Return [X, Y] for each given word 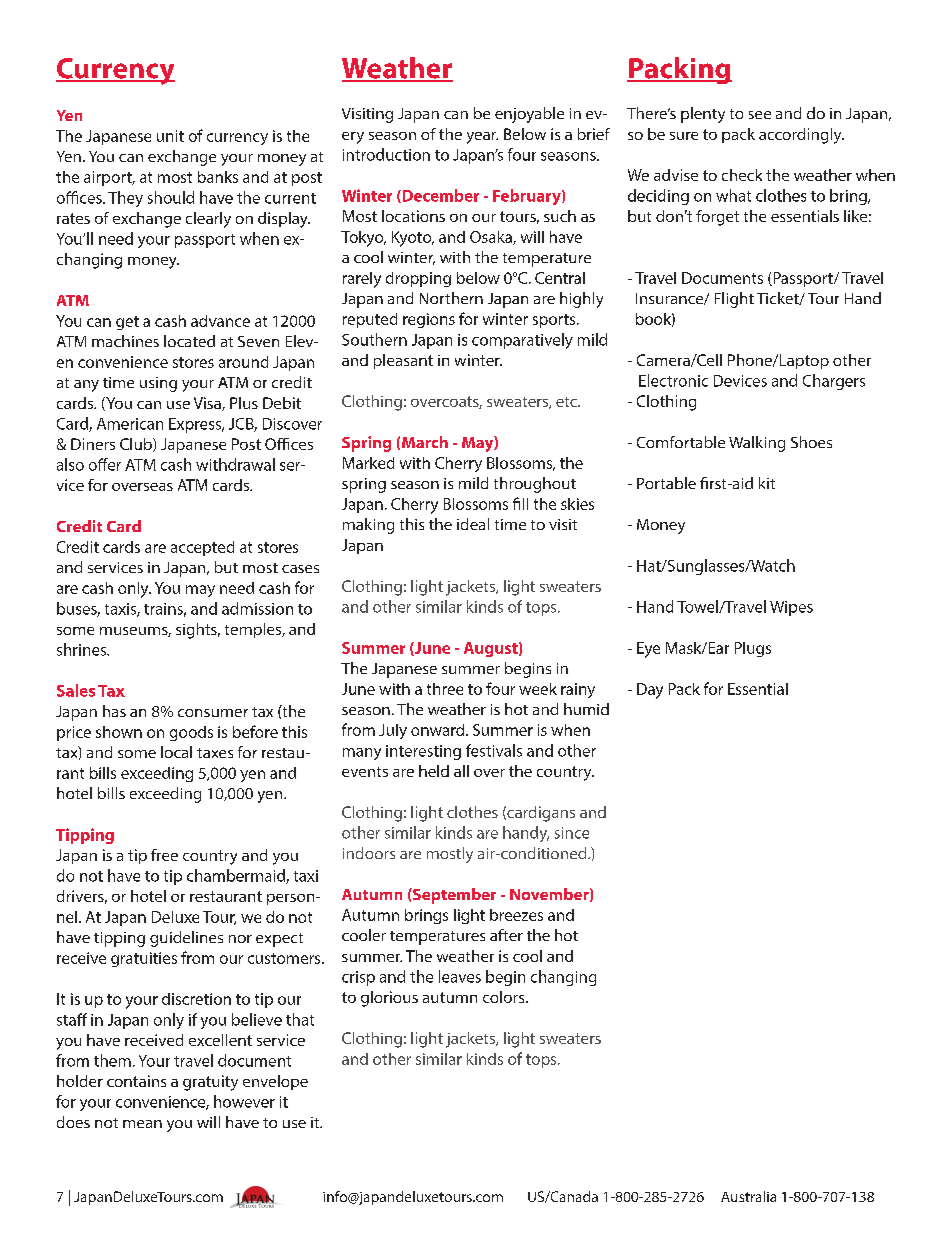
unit [170, 136]
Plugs [753, 649]
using [158, 384]
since [572, 833]
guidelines [186, 939]
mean [142, 1124]
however [244, 1101]
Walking [757, 444]
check [742, 175]
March [425, 442]
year [482, 138]
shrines [83, 649]
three [445, 689]
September [453, 896]
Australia [748, 1196]
